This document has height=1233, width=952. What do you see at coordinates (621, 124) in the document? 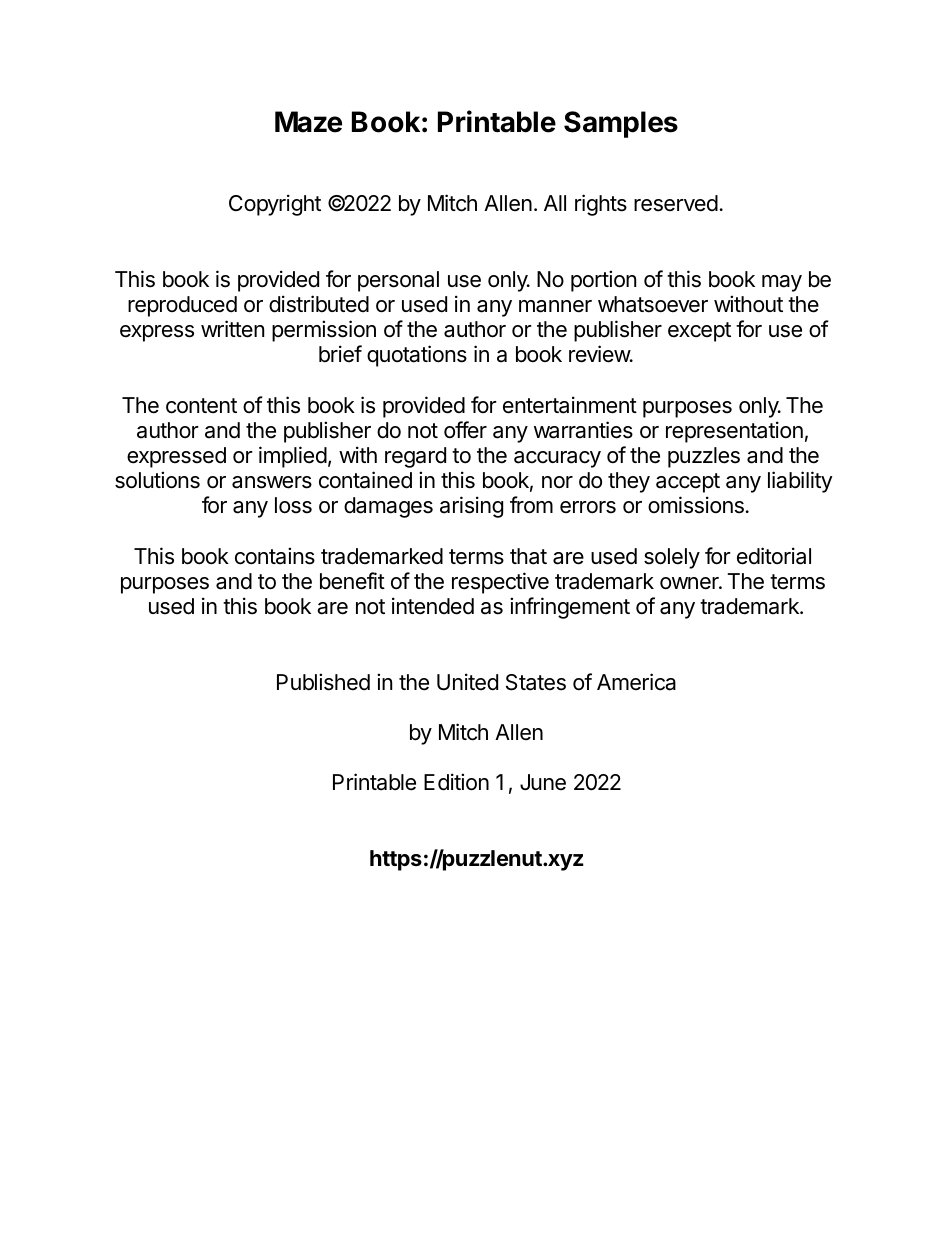
I see `Samples` at bounding box center [621, 124].
